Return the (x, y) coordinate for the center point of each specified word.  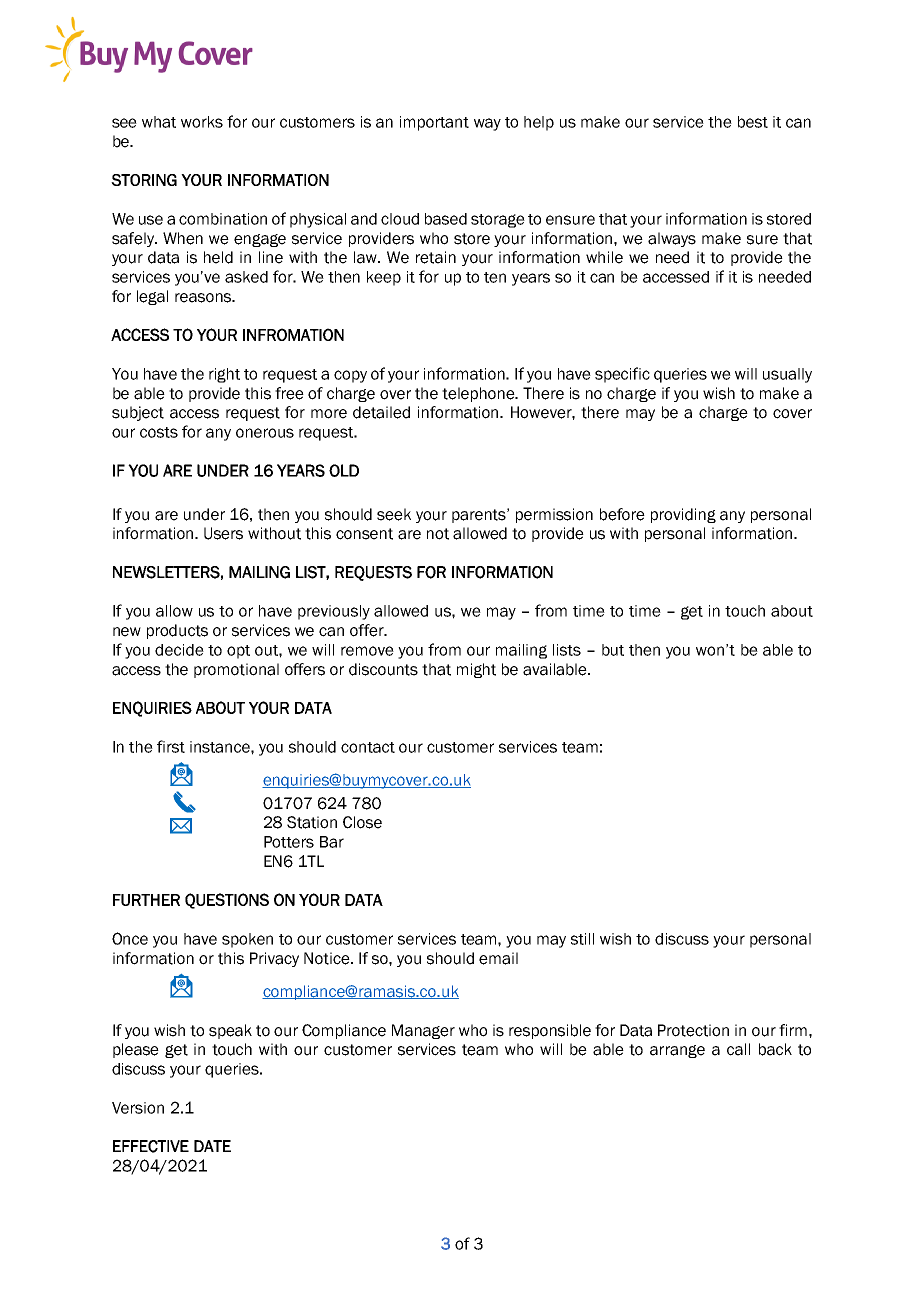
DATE (212, 1146)
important (434, 123)
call (738, 1049)
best (753, 122)
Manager (423, 1031)
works (202, 122)
